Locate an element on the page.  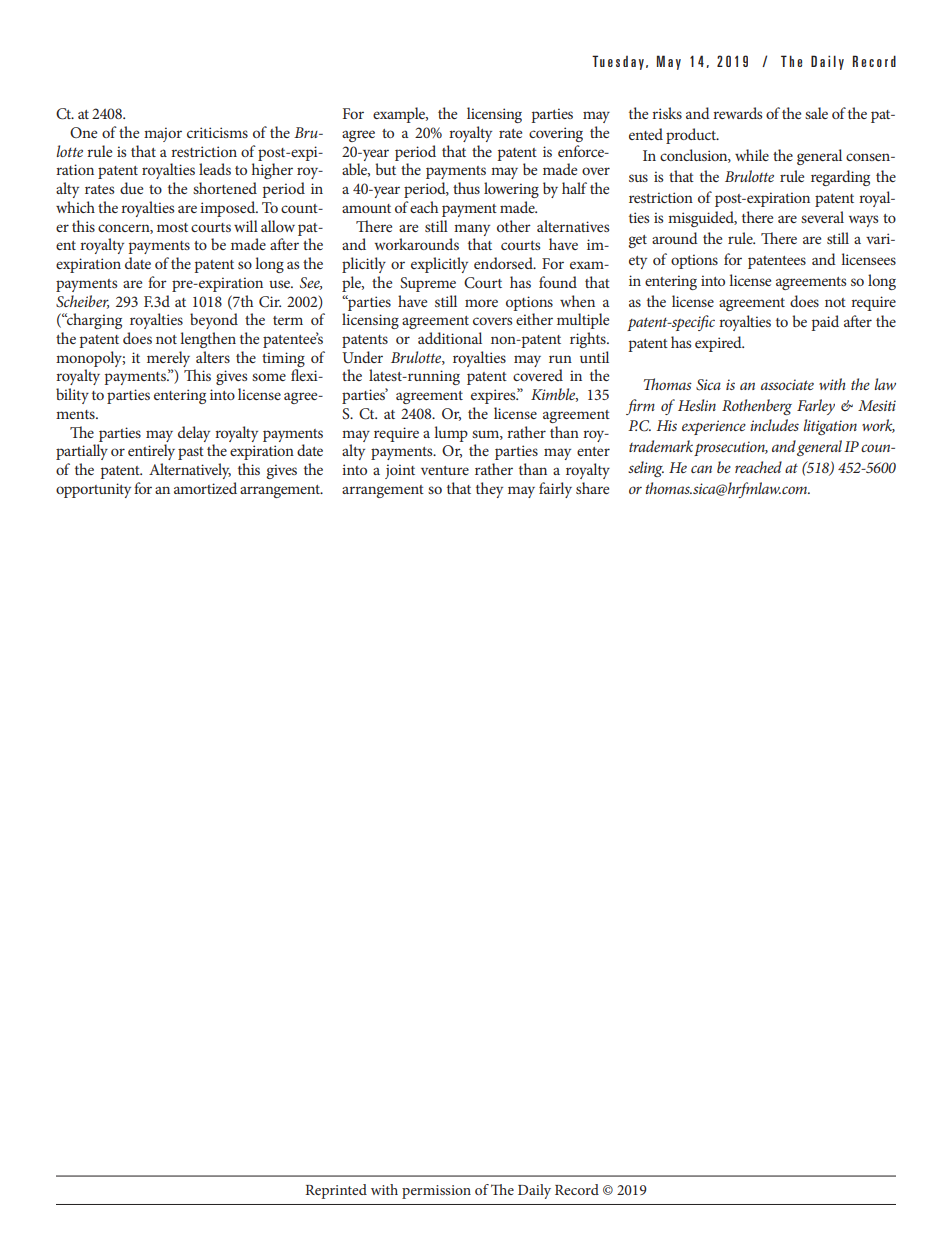
amortized is located at coordinates (205, 488).
